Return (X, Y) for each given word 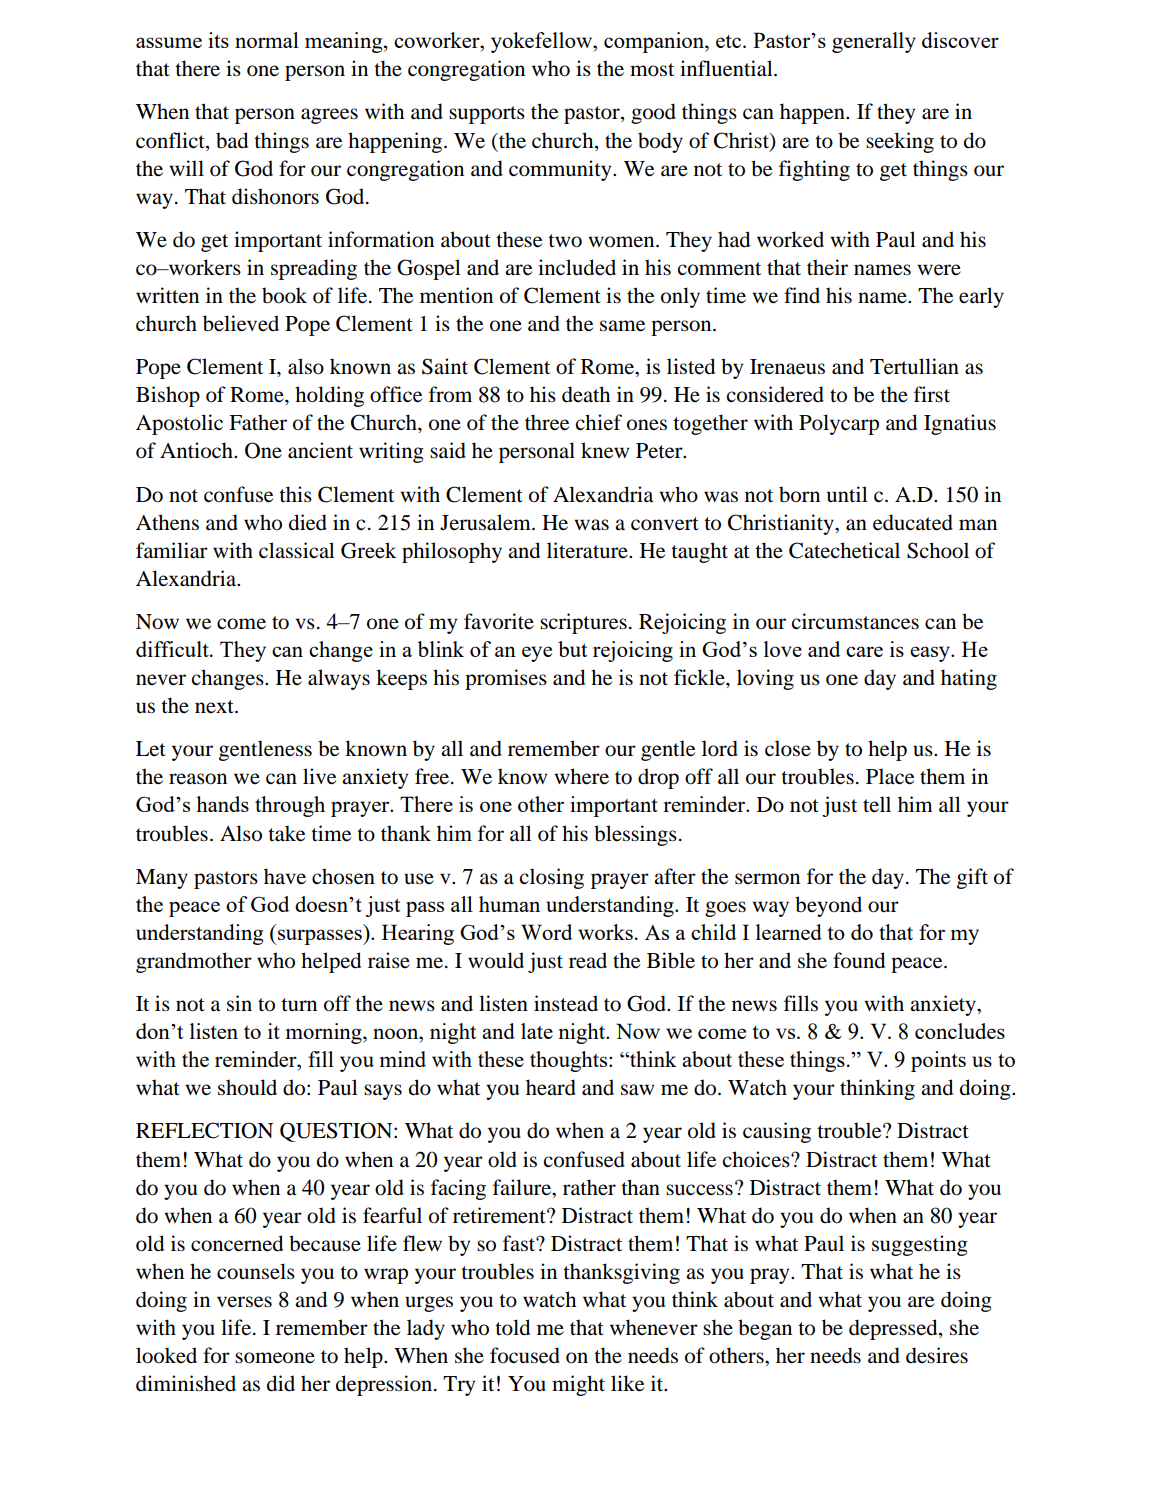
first (932, 394)
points (938, 1061)
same (622, 326)
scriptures (583, 623)
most (652, 70)
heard (551, 1087)
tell (877, 804)
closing (551, 878)
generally (874, 42)
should (247, 1087)
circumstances (855, 621)
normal (267, 40)
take (286, 833)
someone (275, 1358)
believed (241, 323)
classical (297, 550)
